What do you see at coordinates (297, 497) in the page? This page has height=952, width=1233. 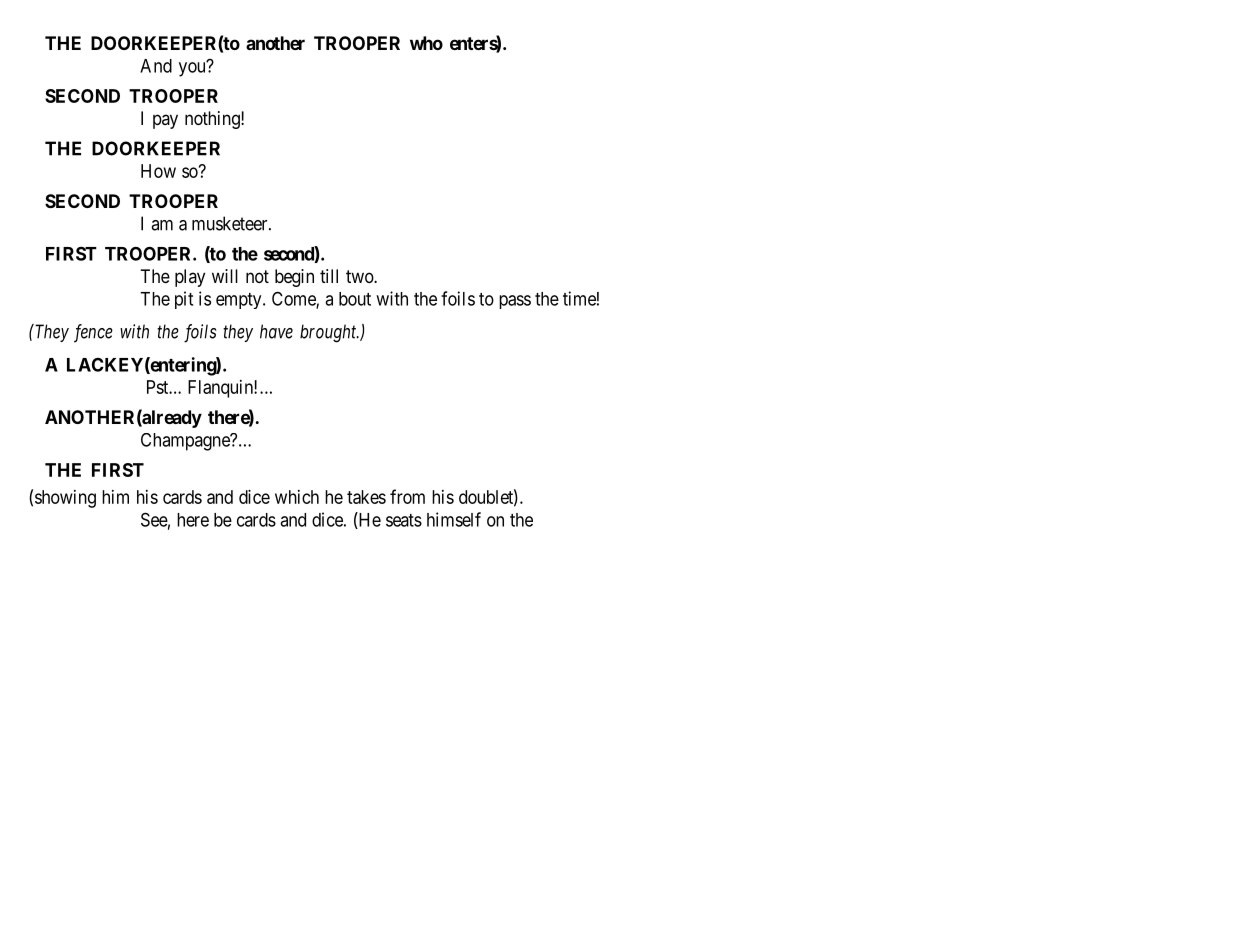 I see `which` at bounding box center [297, 497].
